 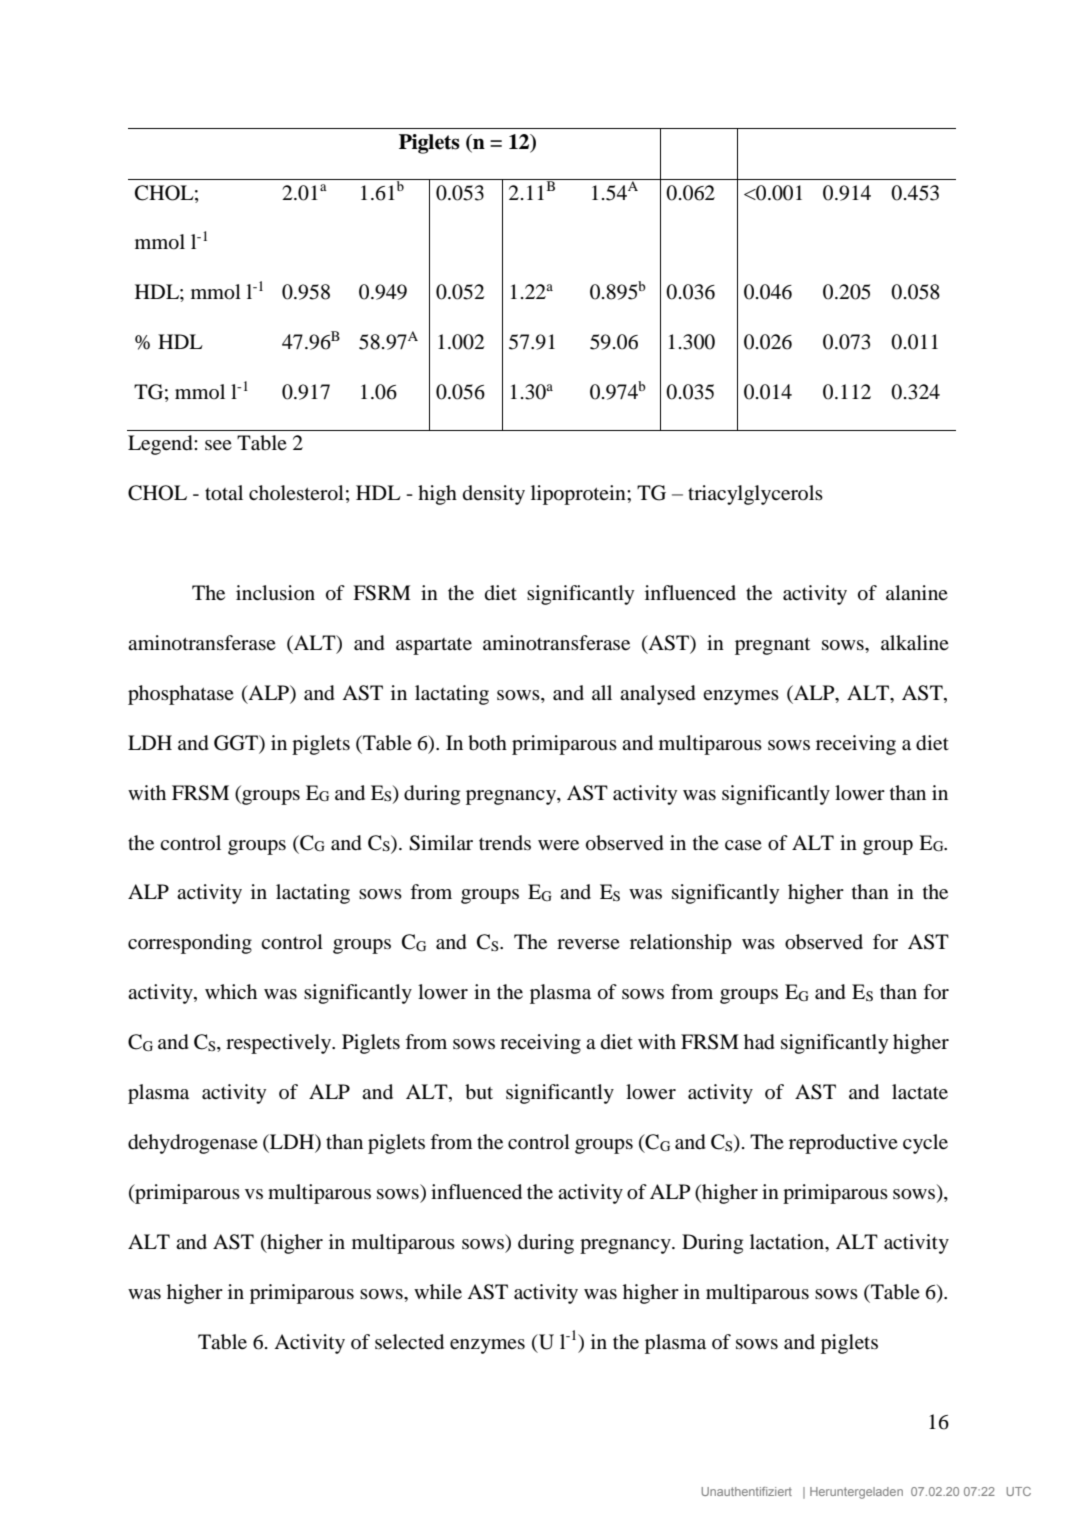 I want to click on selected, so click(x=409, y=1342).
